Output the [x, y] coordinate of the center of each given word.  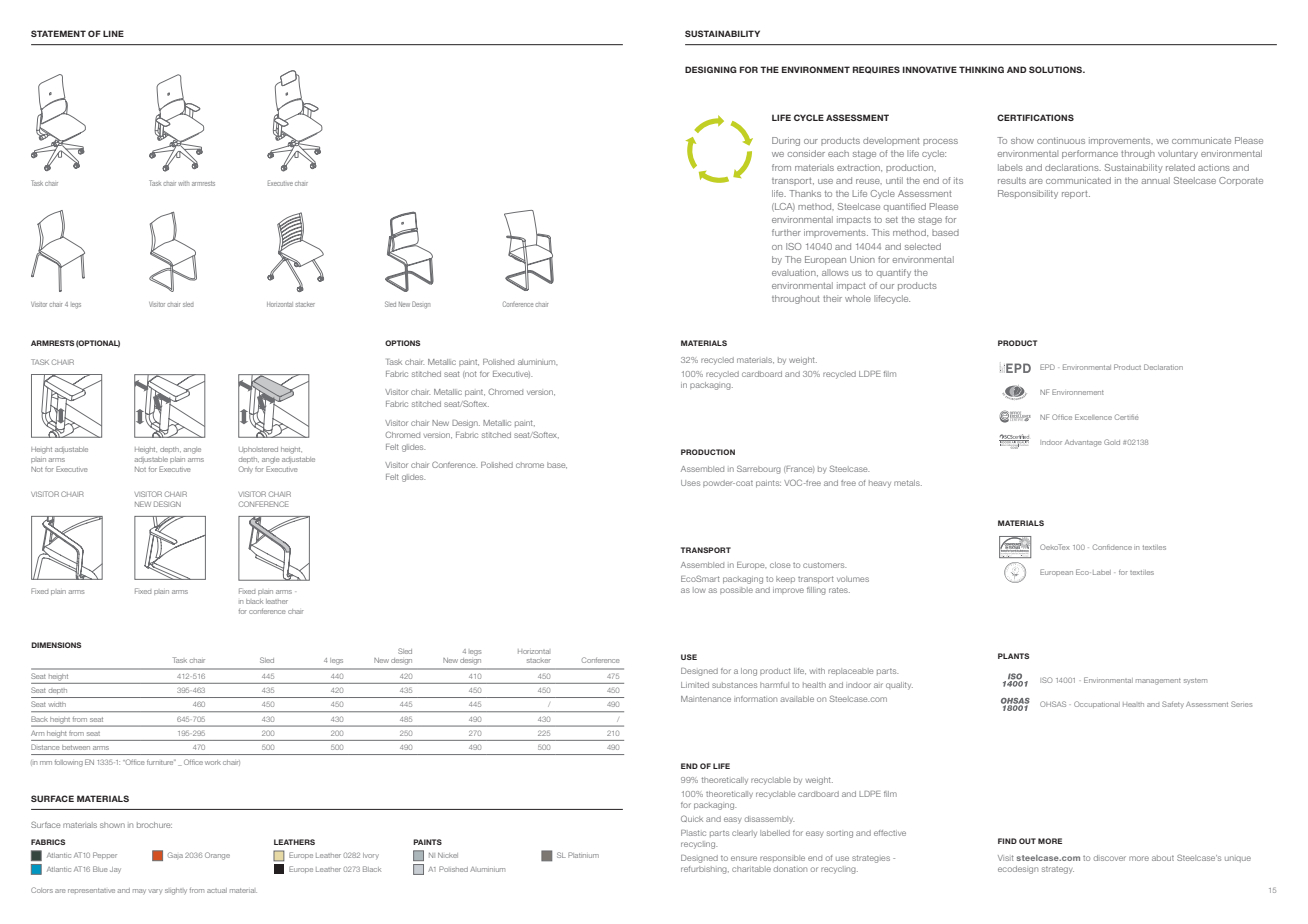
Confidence [1112, 547]
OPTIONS [402, 343]
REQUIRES [876, 70]
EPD [1047, 367]
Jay [115, 870]
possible [736, 590]
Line [113, 33]
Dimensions [56, 645]
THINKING [981, 69]
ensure [744, 858]
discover [1110, 858]
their [832, 298]
